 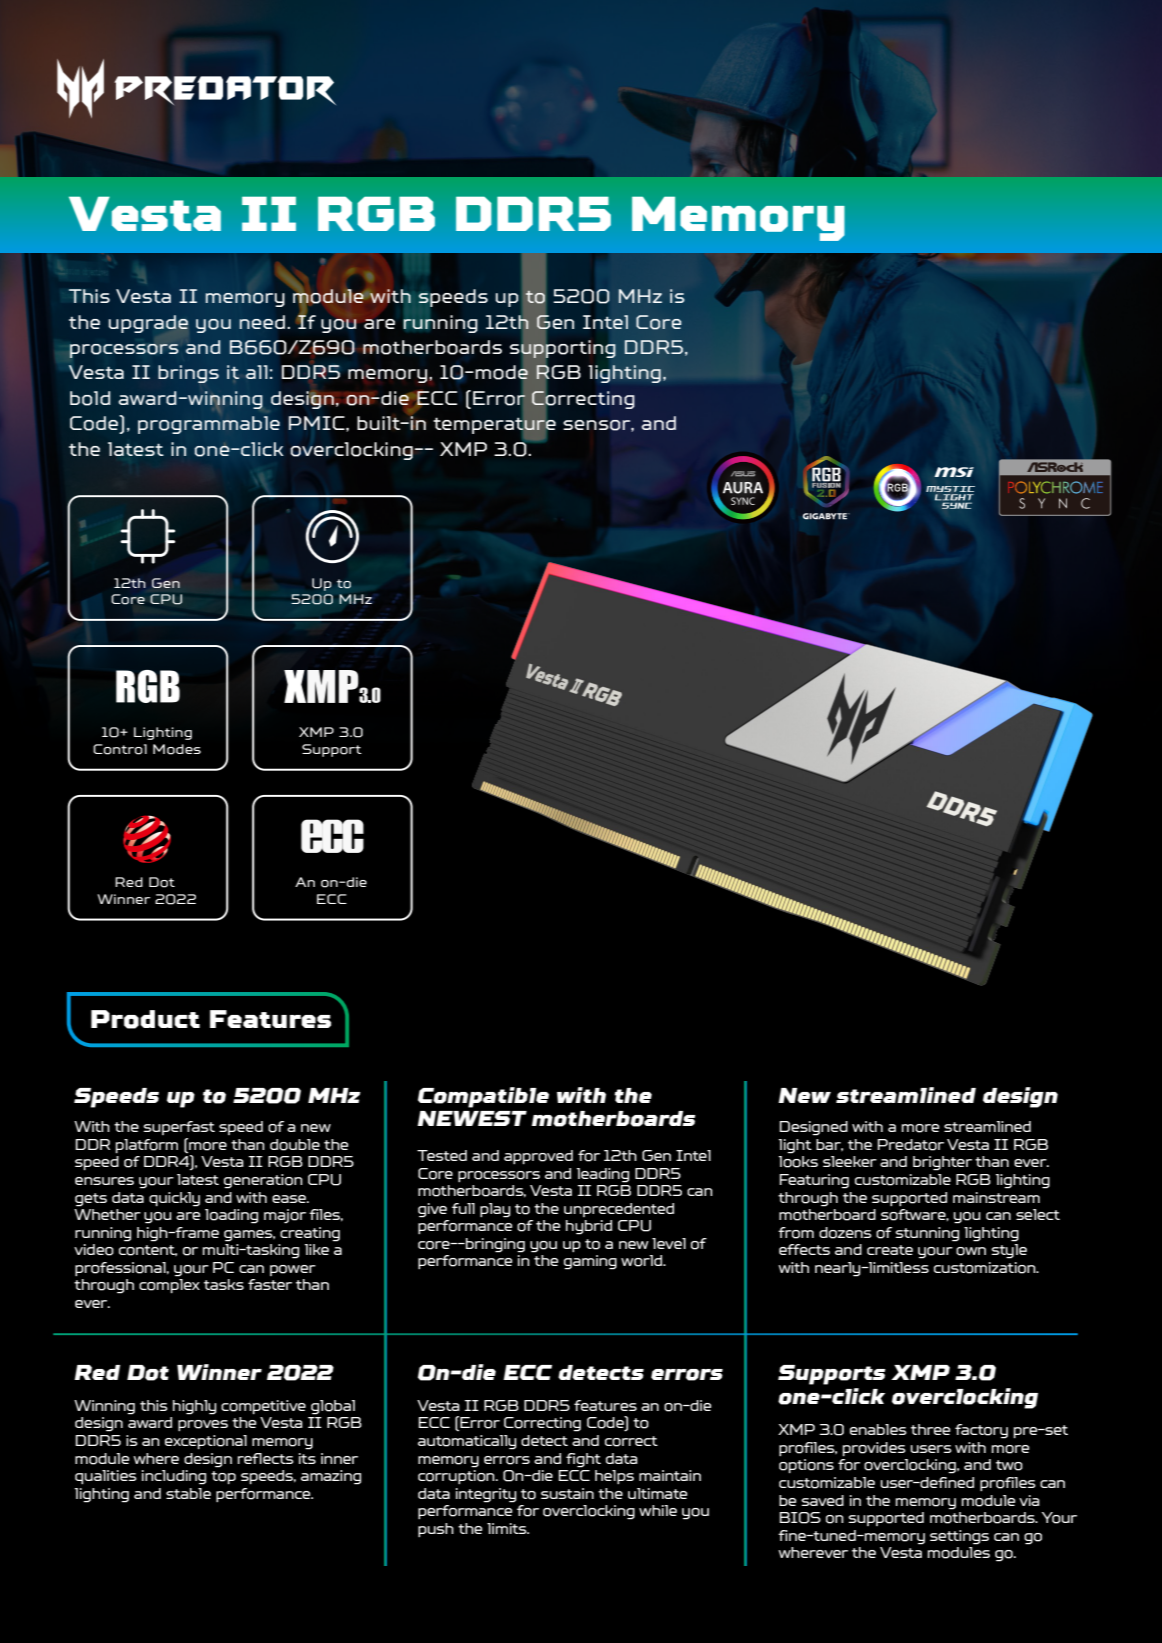 I want to click on settings, so click(x=959, y=1537).
